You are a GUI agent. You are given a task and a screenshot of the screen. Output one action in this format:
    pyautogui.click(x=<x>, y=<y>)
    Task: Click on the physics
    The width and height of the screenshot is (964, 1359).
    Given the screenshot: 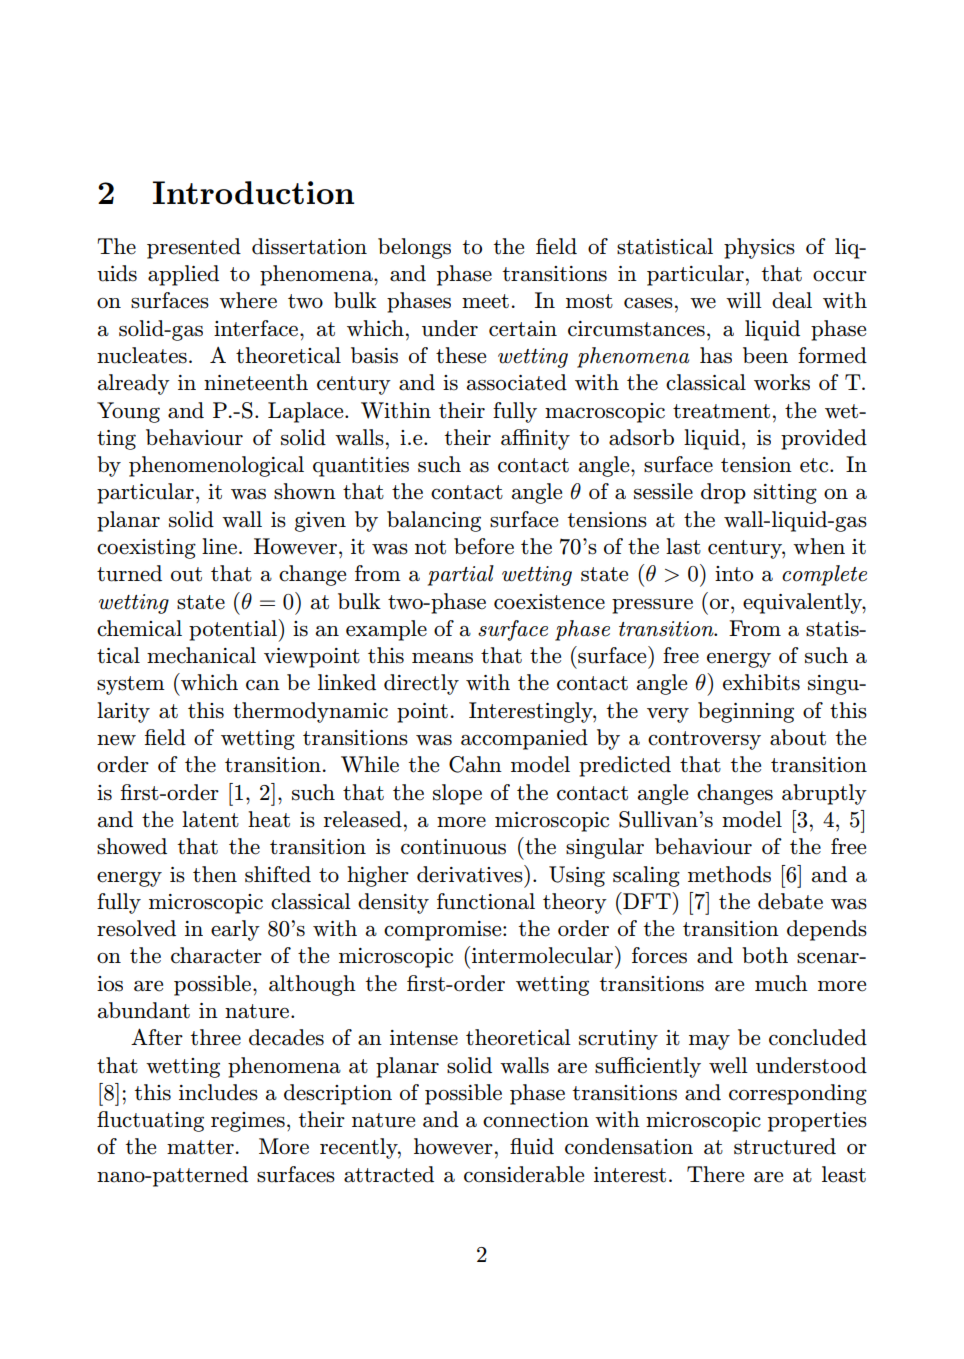 What is the action you would take?
    pyautogui.click(x=759, y=248)
